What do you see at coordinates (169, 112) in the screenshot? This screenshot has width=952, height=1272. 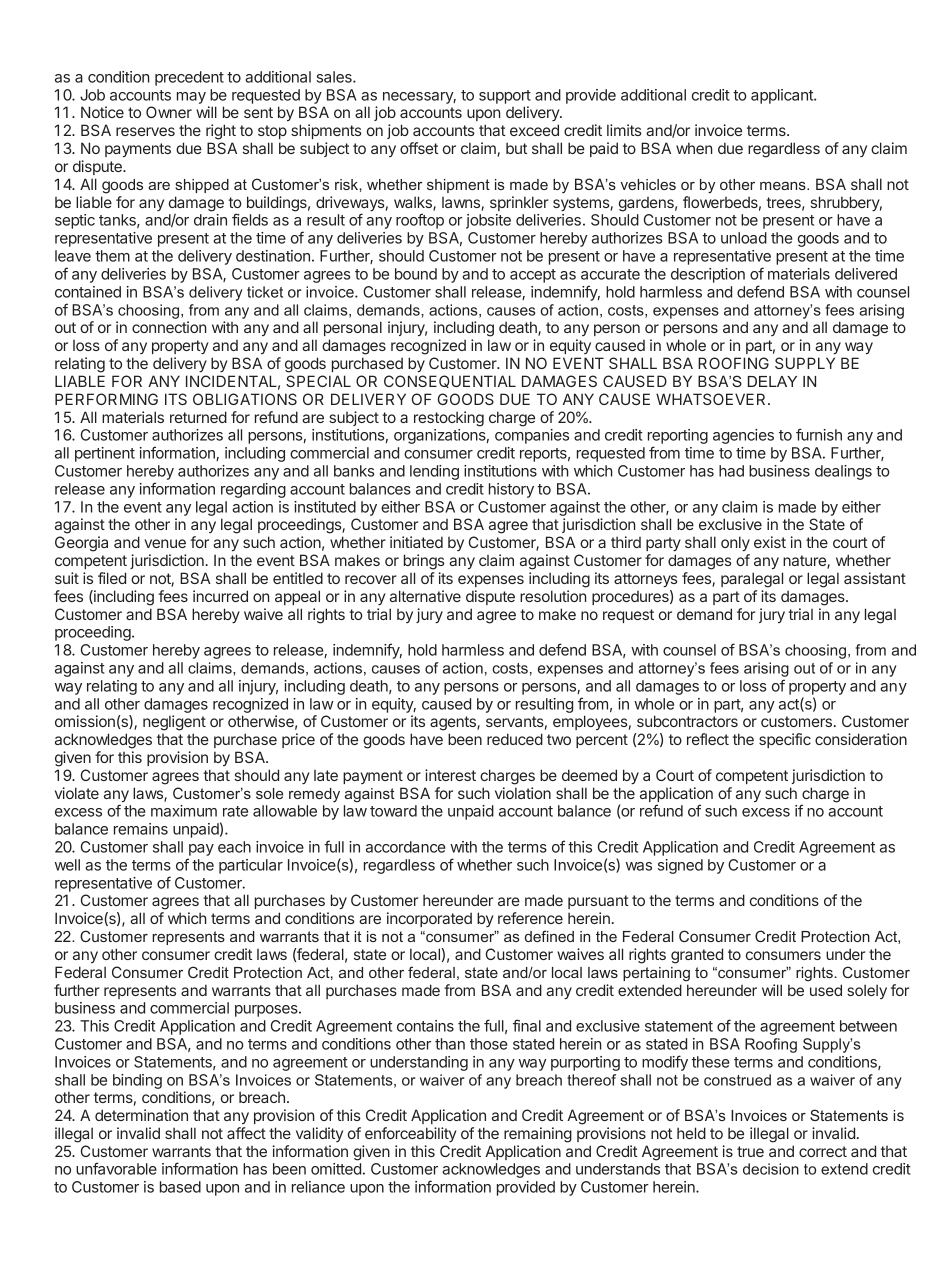 I see `Owner` at bounding box center [169, 112].
